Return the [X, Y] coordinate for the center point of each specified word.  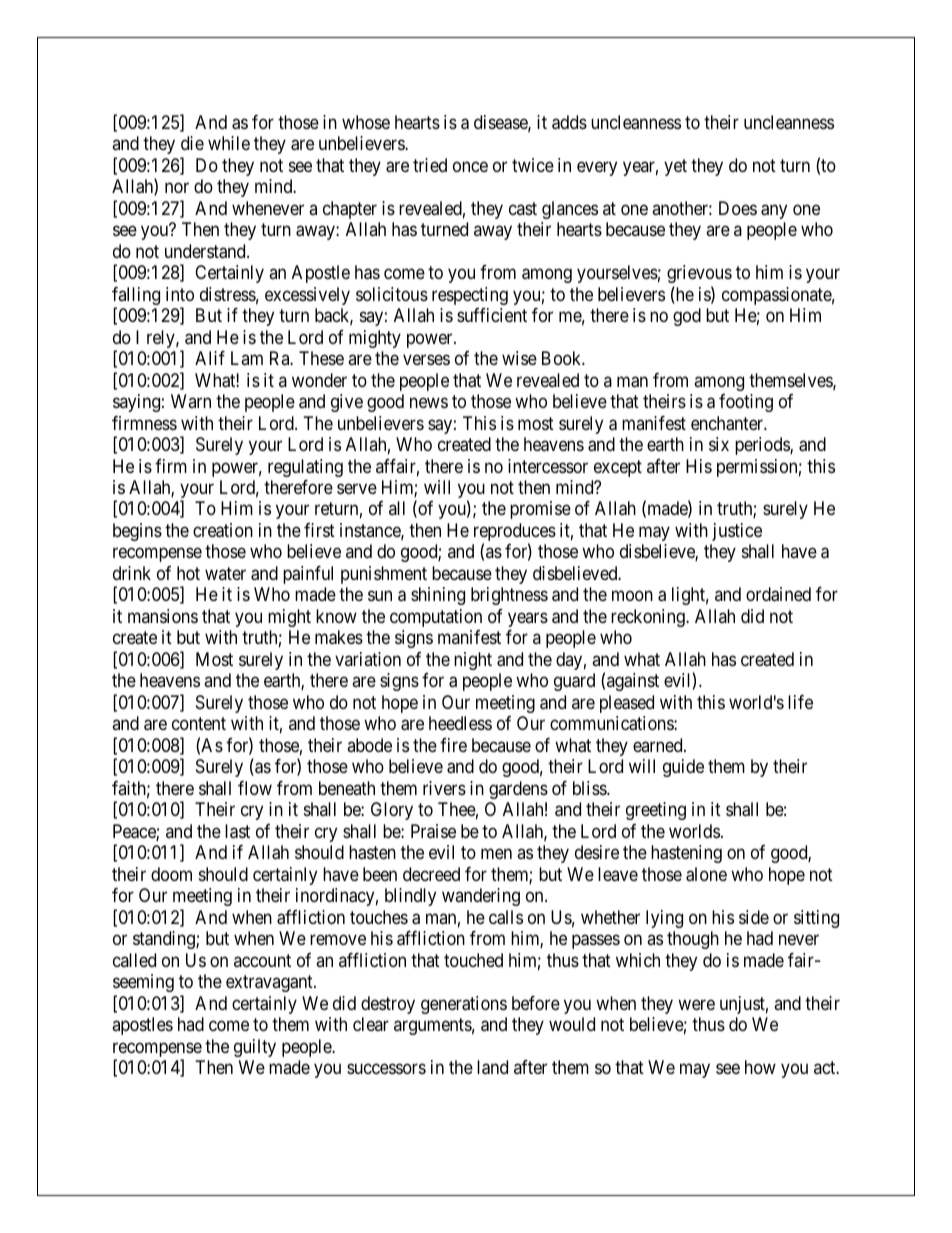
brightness [509, 596]
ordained [778, 594]
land [492, 1067]
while [229, 143]
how [760, 1067]
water [225, 573]
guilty [255, 1048]
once [470, 166]
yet [675, 167]
